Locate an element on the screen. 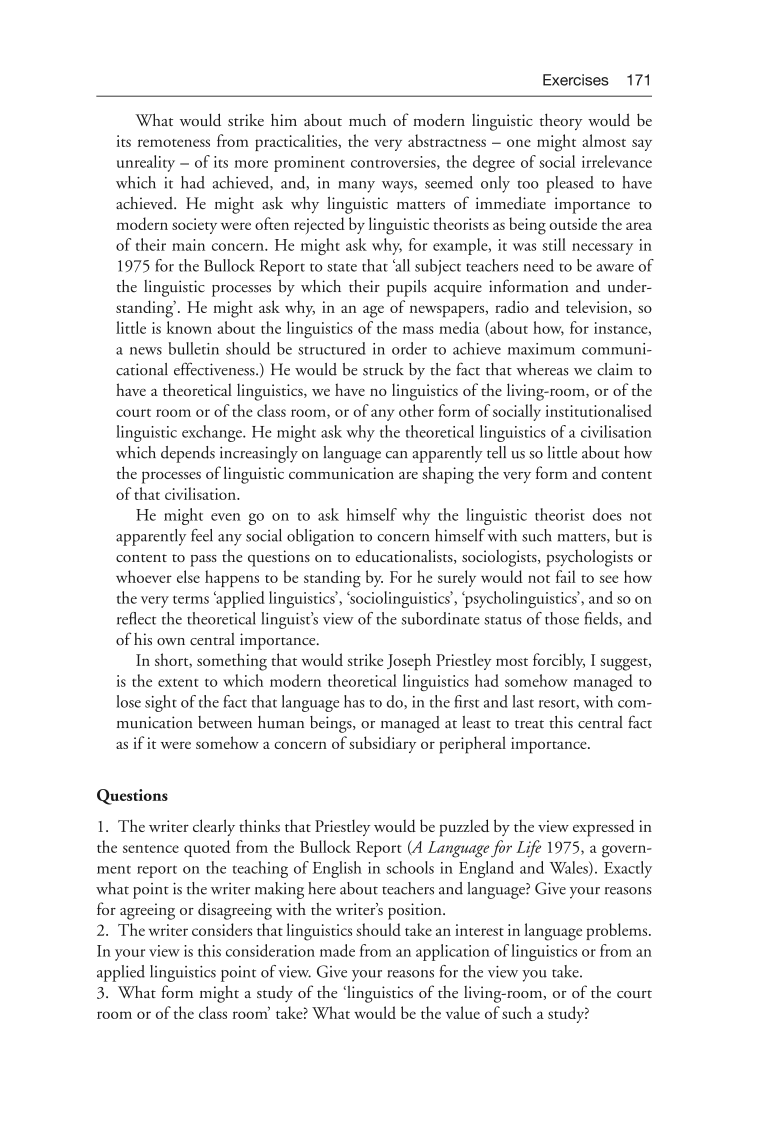 The width and height of the screenshot is (765, 1148). has is located at coordinates (354, 701).
